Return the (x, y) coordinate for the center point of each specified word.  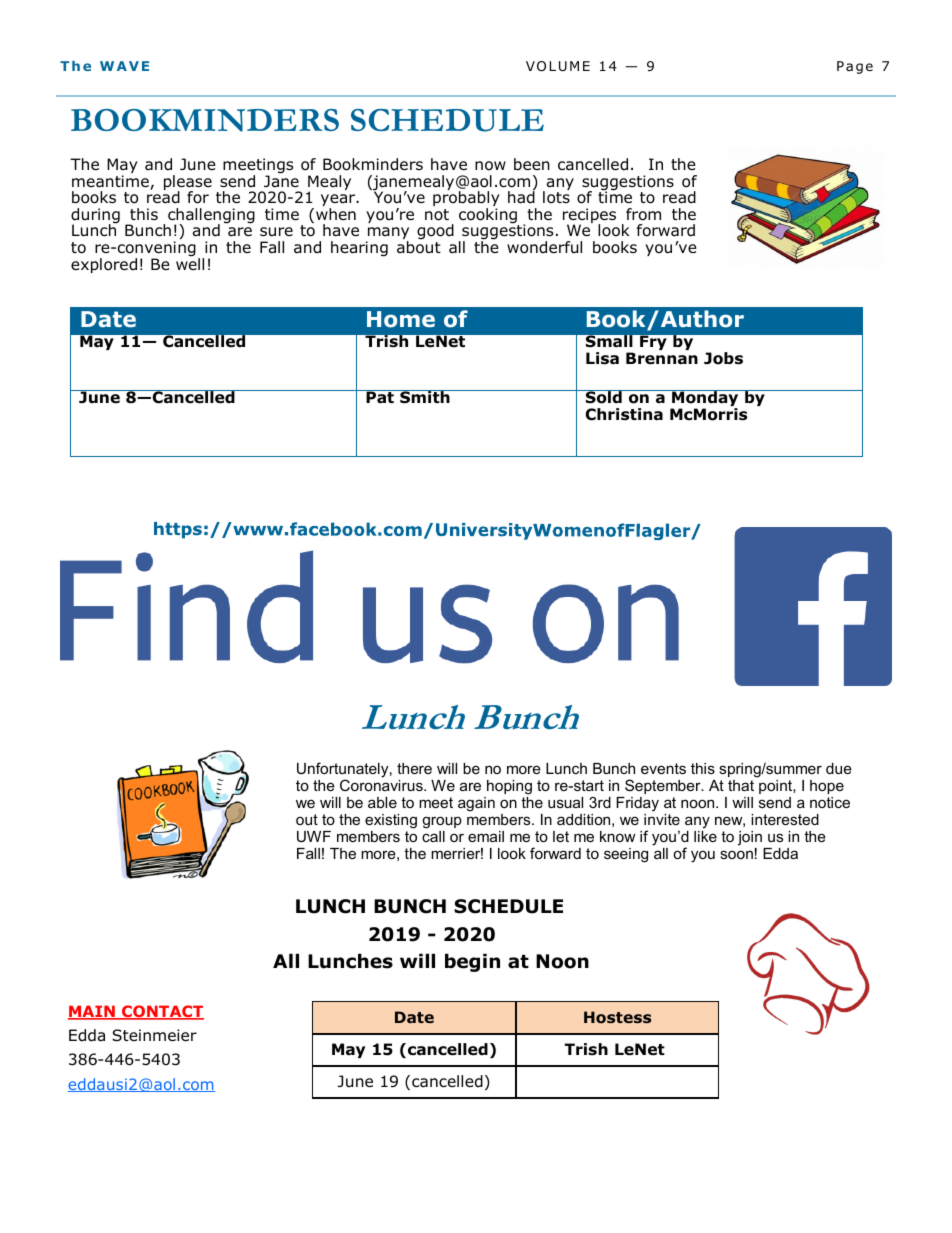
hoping (509, 787)
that (741, 785)
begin (472, 962)
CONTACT (162, 1012)
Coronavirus (382, 785)
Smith (425, 397)
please (188, 184)
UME (574, 66)
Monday (705, 400)
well (190, 263)
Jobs (723, 358)
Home (401, 319)
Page (855, 67)
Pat (380, 397)
